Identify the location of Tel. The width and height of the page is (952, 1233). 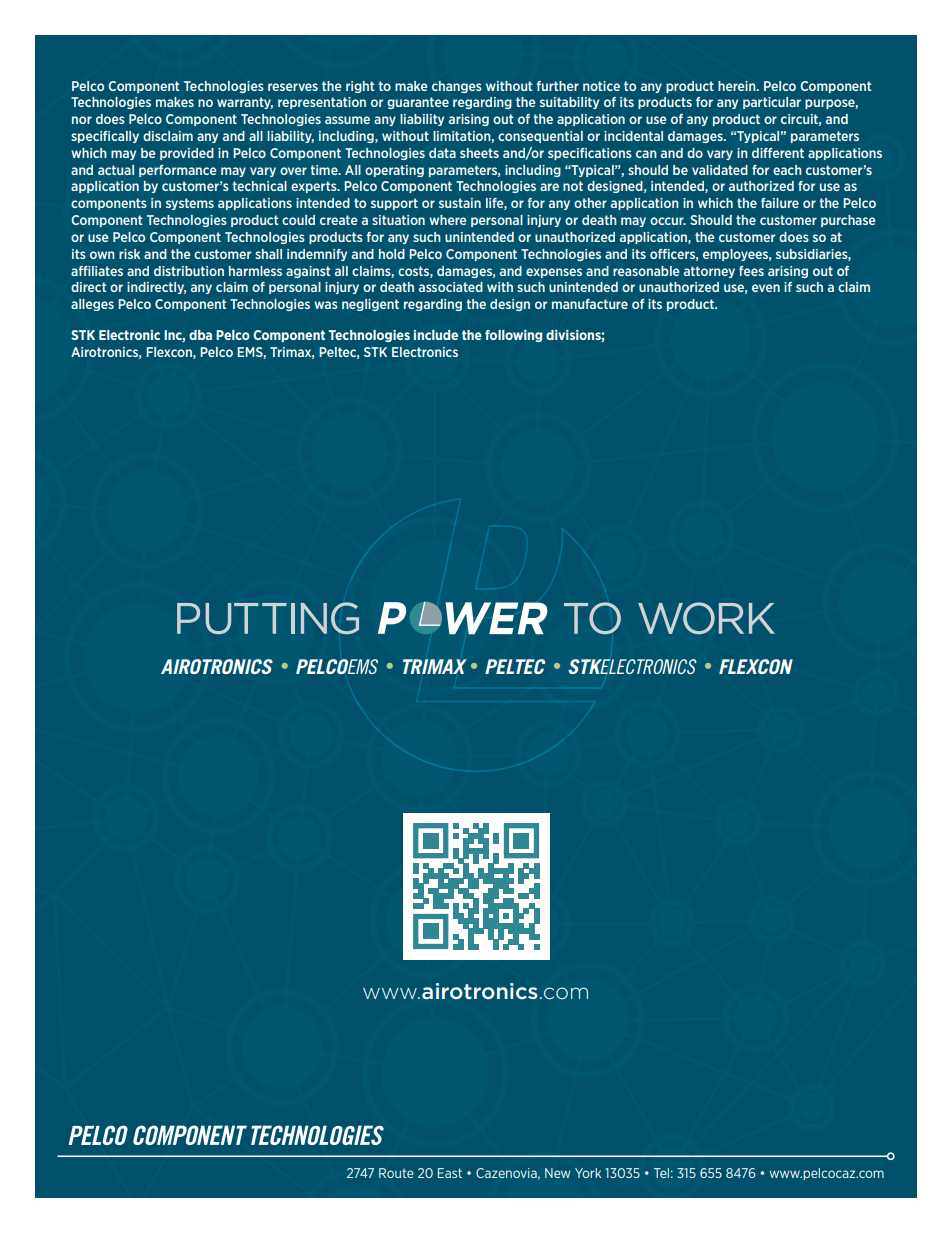
(661, 1173).
